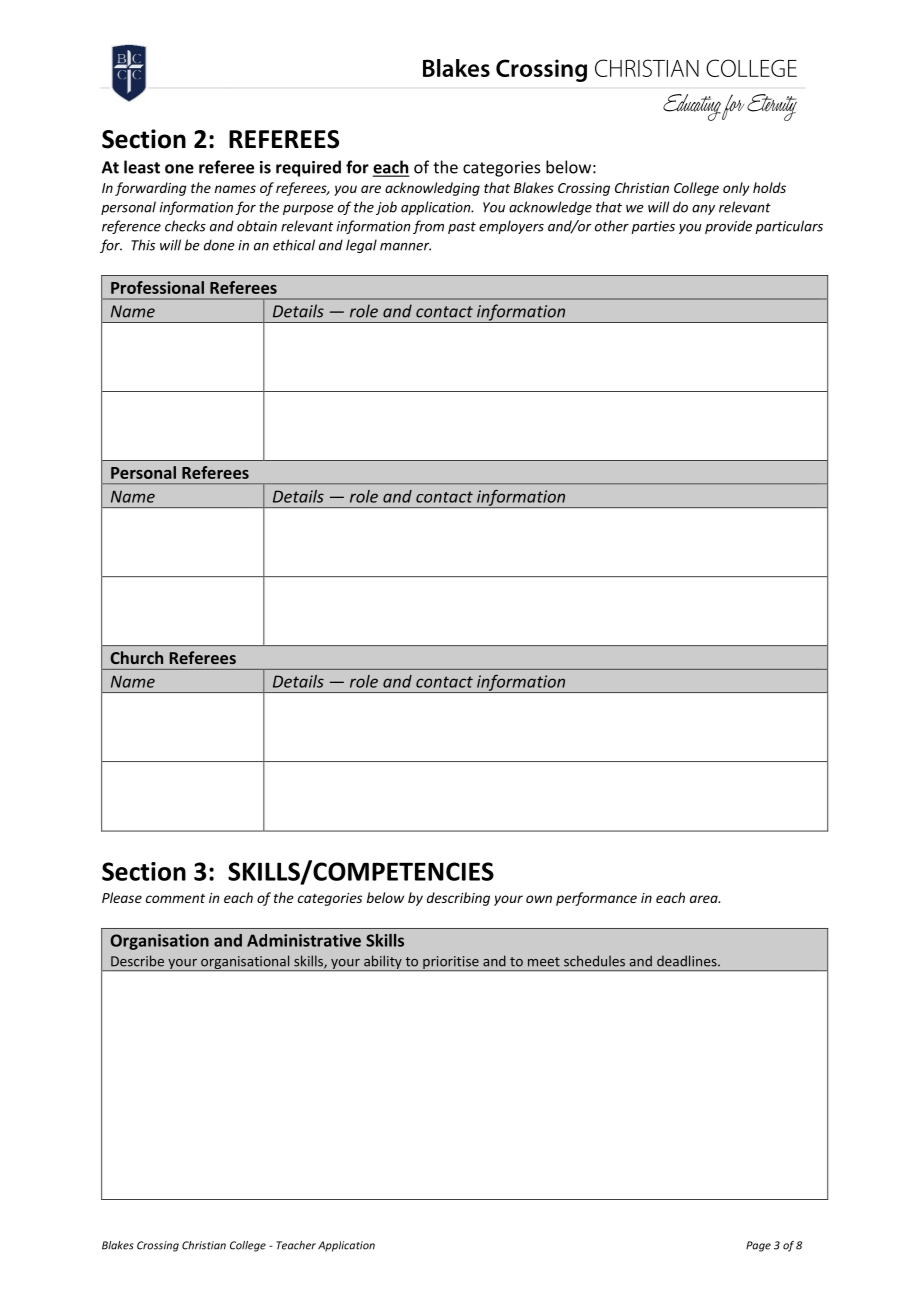 The width and height of the document is (924, 1308). What do you see at coordinates (432, 189) in the document?
I see `acknowledging` at bounding box center [432, 189].
